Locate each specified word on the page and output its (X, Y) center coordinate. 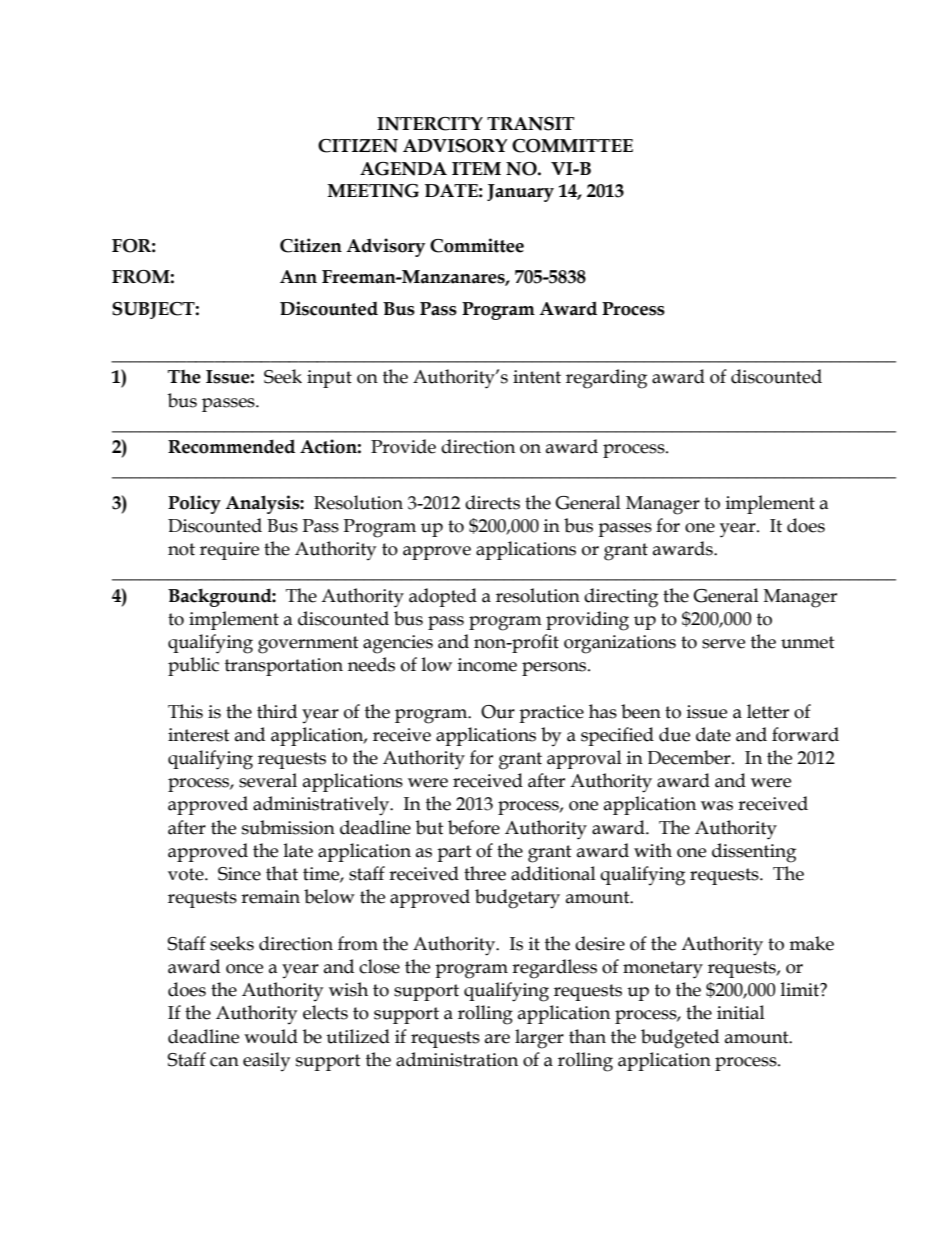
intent (537, 377)
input (329, 379)
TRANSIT (530, 124)
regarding (606, 379)
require (229, 551)
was (717, 806)
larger (539, 1039)
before (474, 827)
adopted (443, 597)
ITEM (476, 168)
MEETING (373, 191)
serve (723, 644)
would (271, 1036)
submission (288, 827)
